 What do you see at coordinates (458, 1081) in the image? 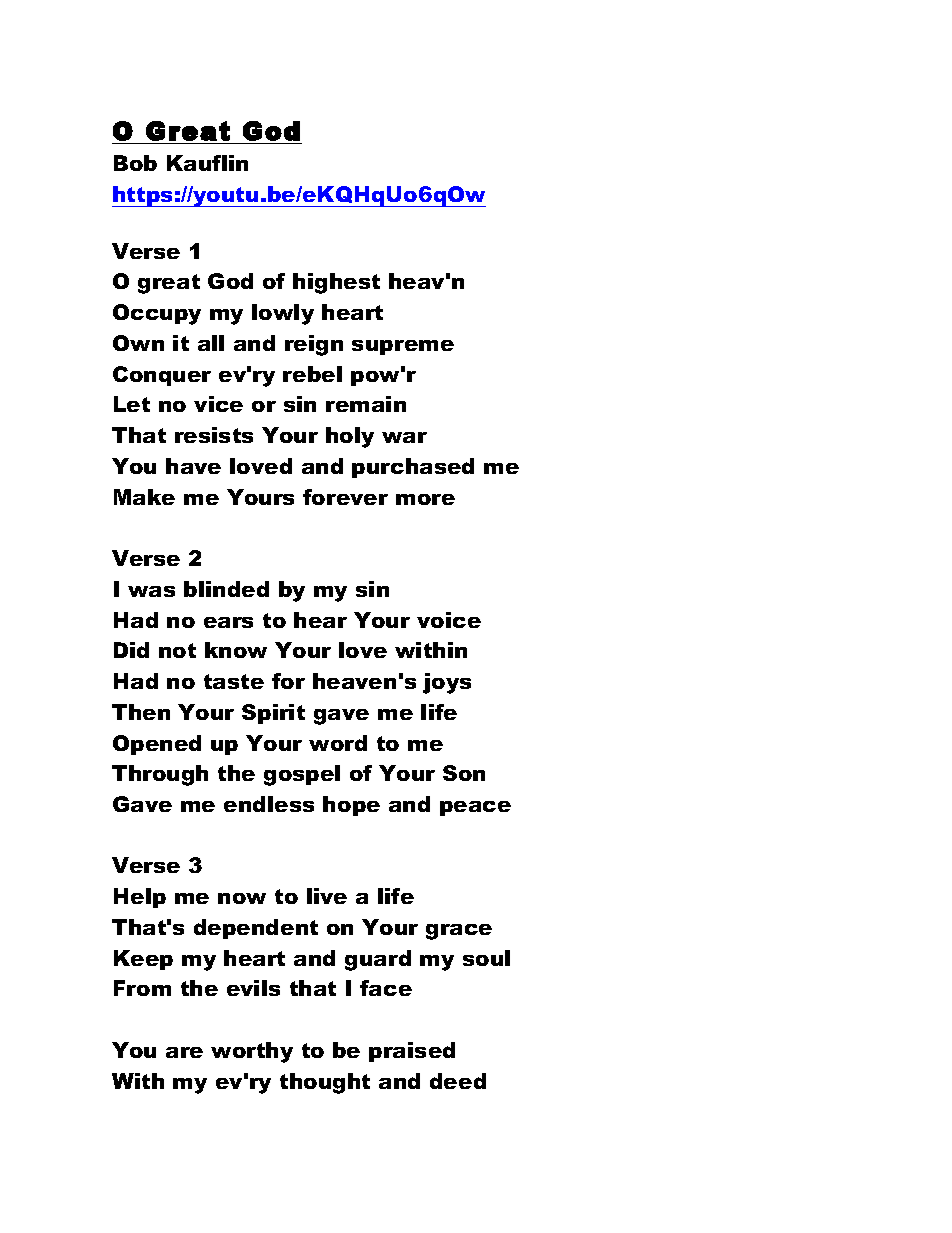
I see `deed` at bounding box center [458, 1081].
